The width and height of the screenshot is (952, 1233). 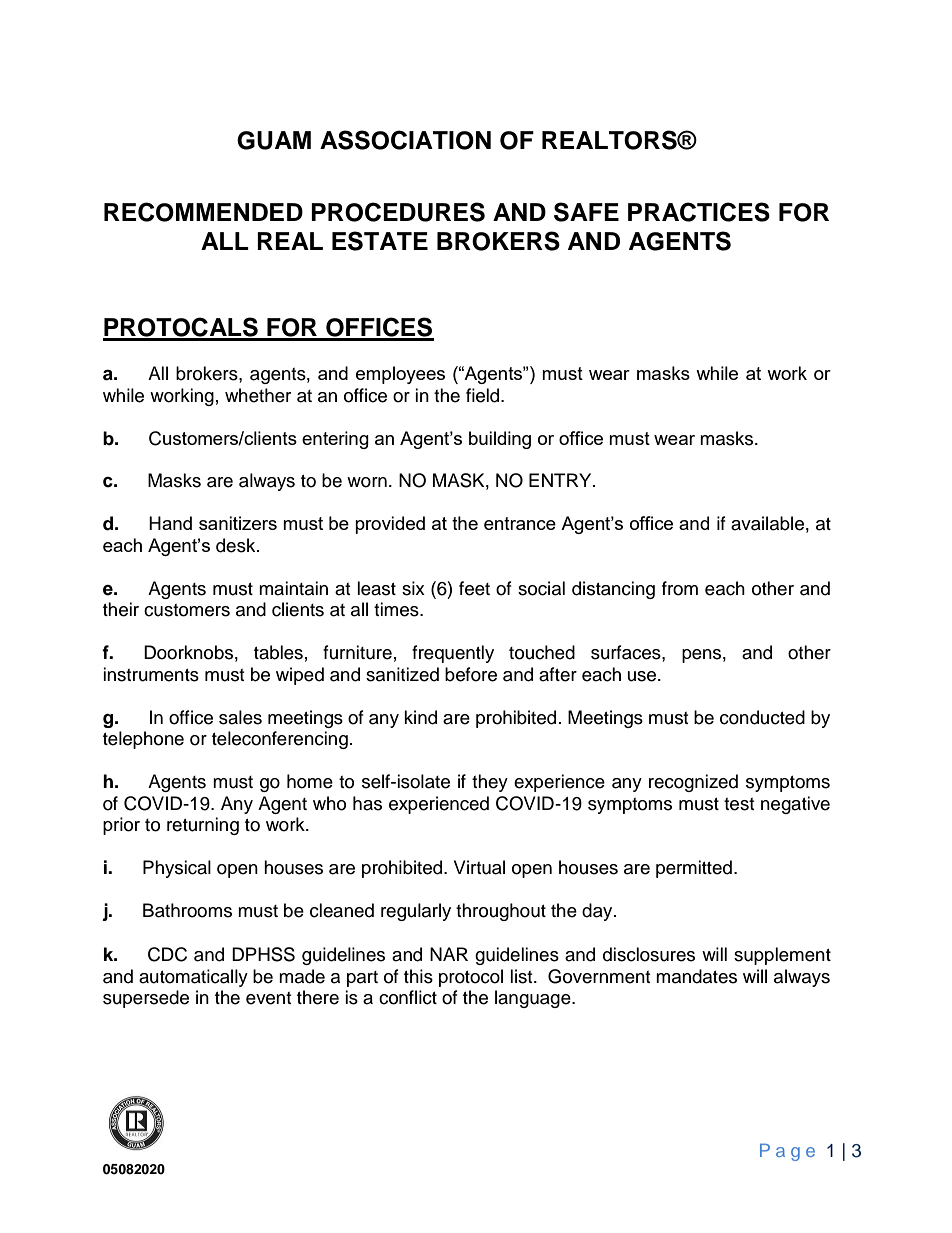 I want to click on kind, so click(x=420, y=717).
